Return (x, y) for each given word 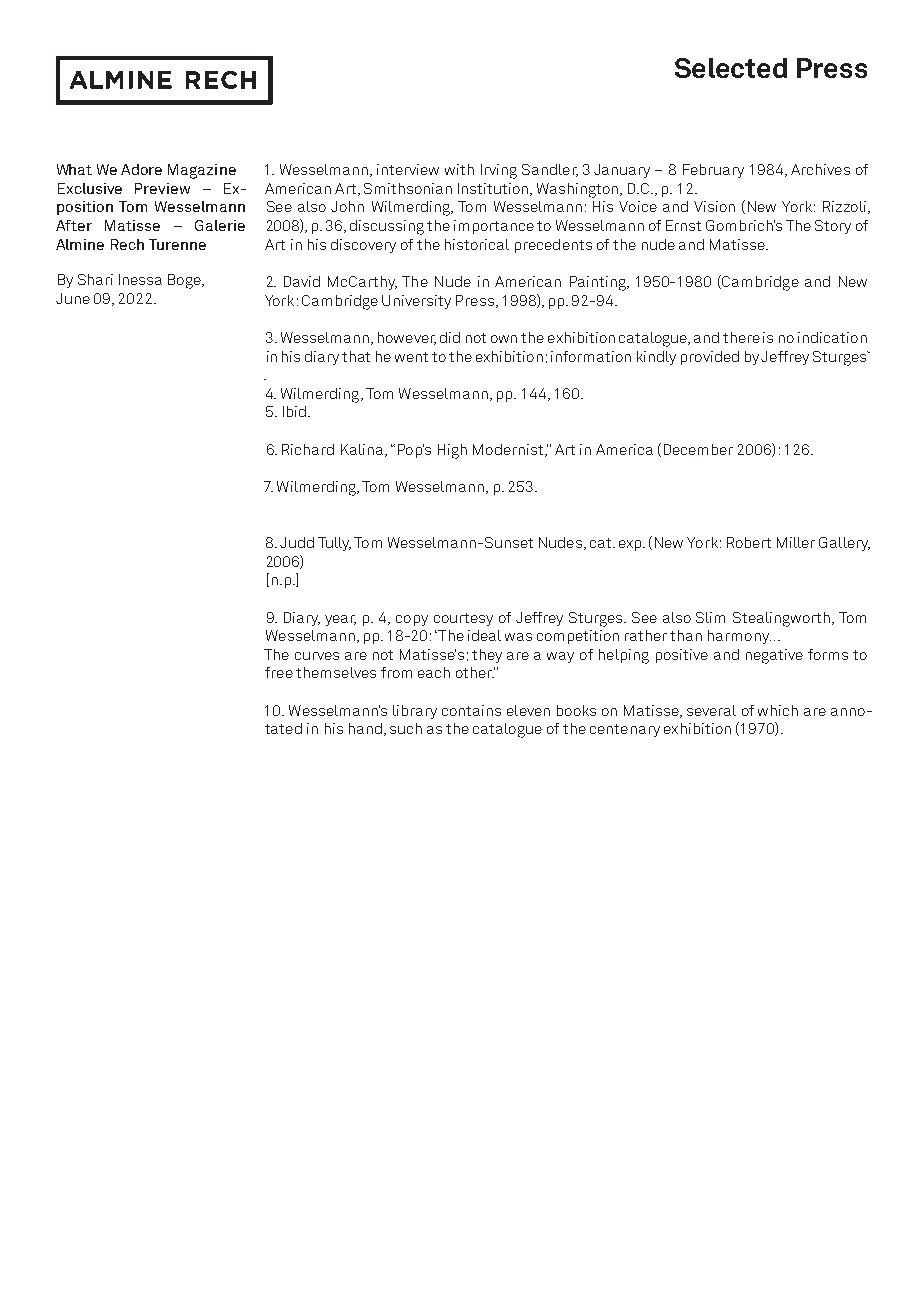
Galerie (220, 225)
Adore (141, 169)
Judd (297, 542)
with (459, 169)
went (411, 357)
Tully (334, 544)
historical (477, 244)
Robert (749, 542)
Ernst (683, 225)
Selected (731, 68)
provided (710, 358)
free (279, 672)
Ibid (294, 411)
